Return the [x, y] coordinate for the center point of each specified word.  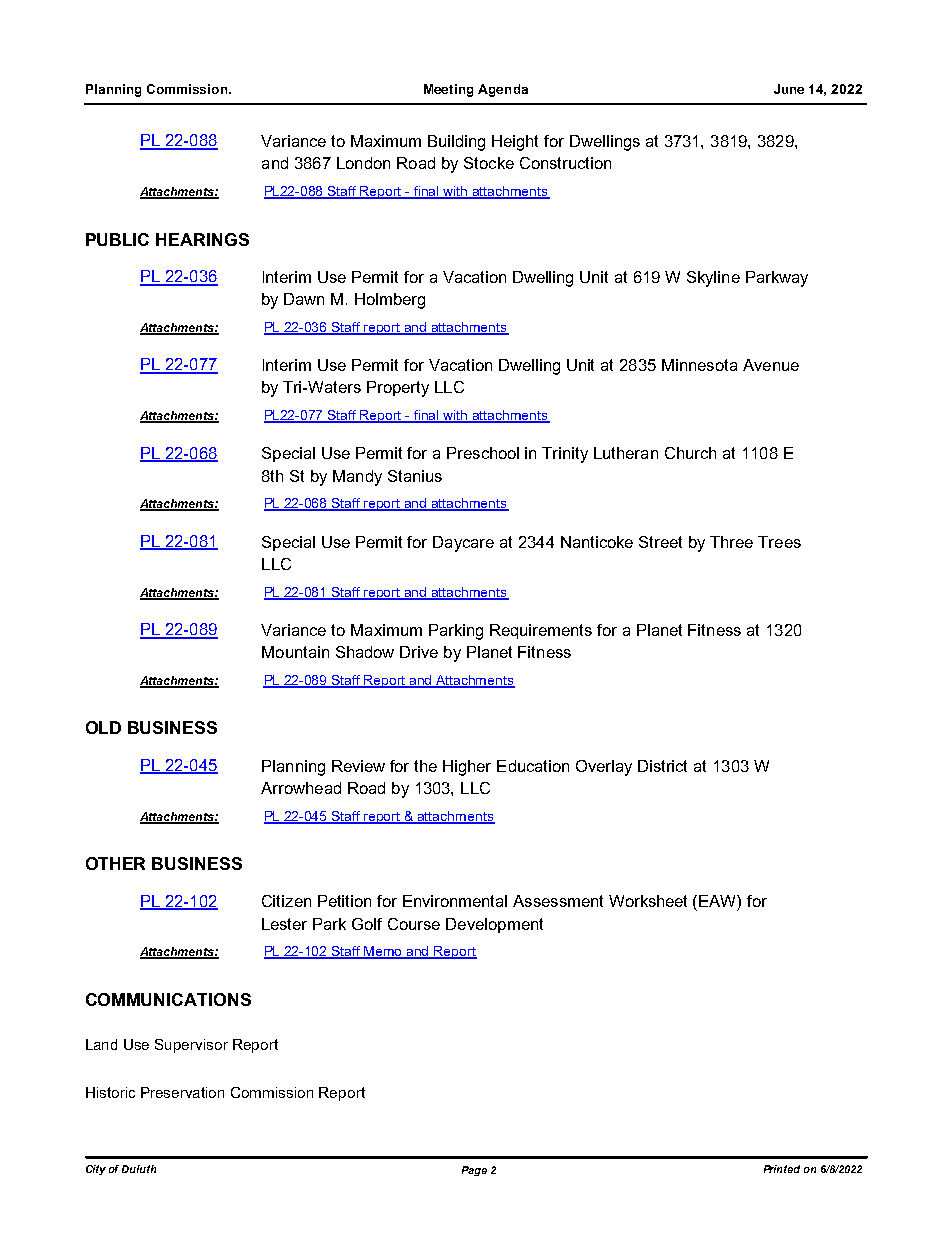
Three [731, 542]
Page [474, 1171]
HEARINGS [202, 239]
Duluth [139, 1169]
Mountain [295, 652]
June [789, 89]
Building [456, 143]
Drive [419, 652]
